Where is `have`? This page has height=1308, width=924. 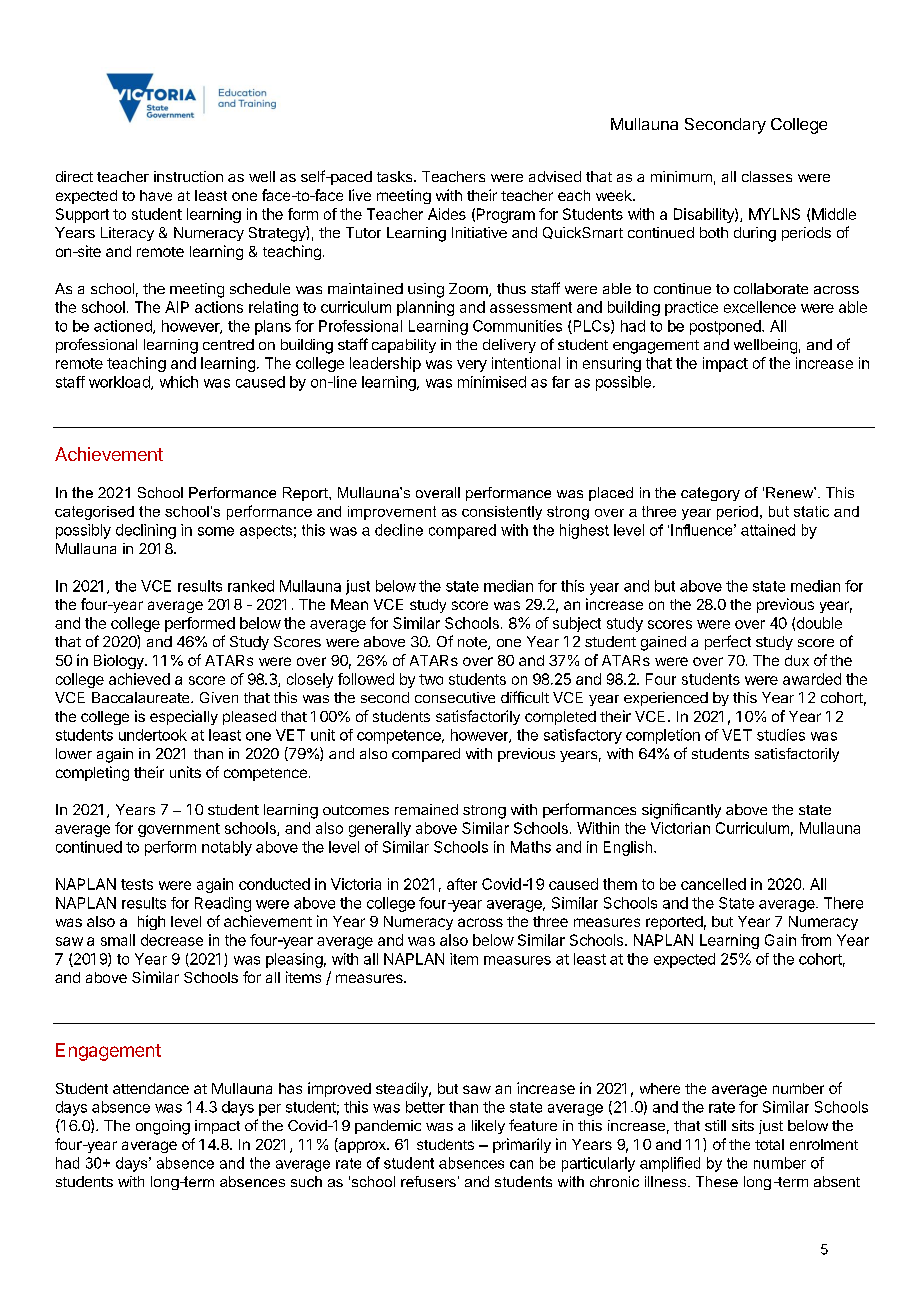 have is located at coordinates (156, 195).
